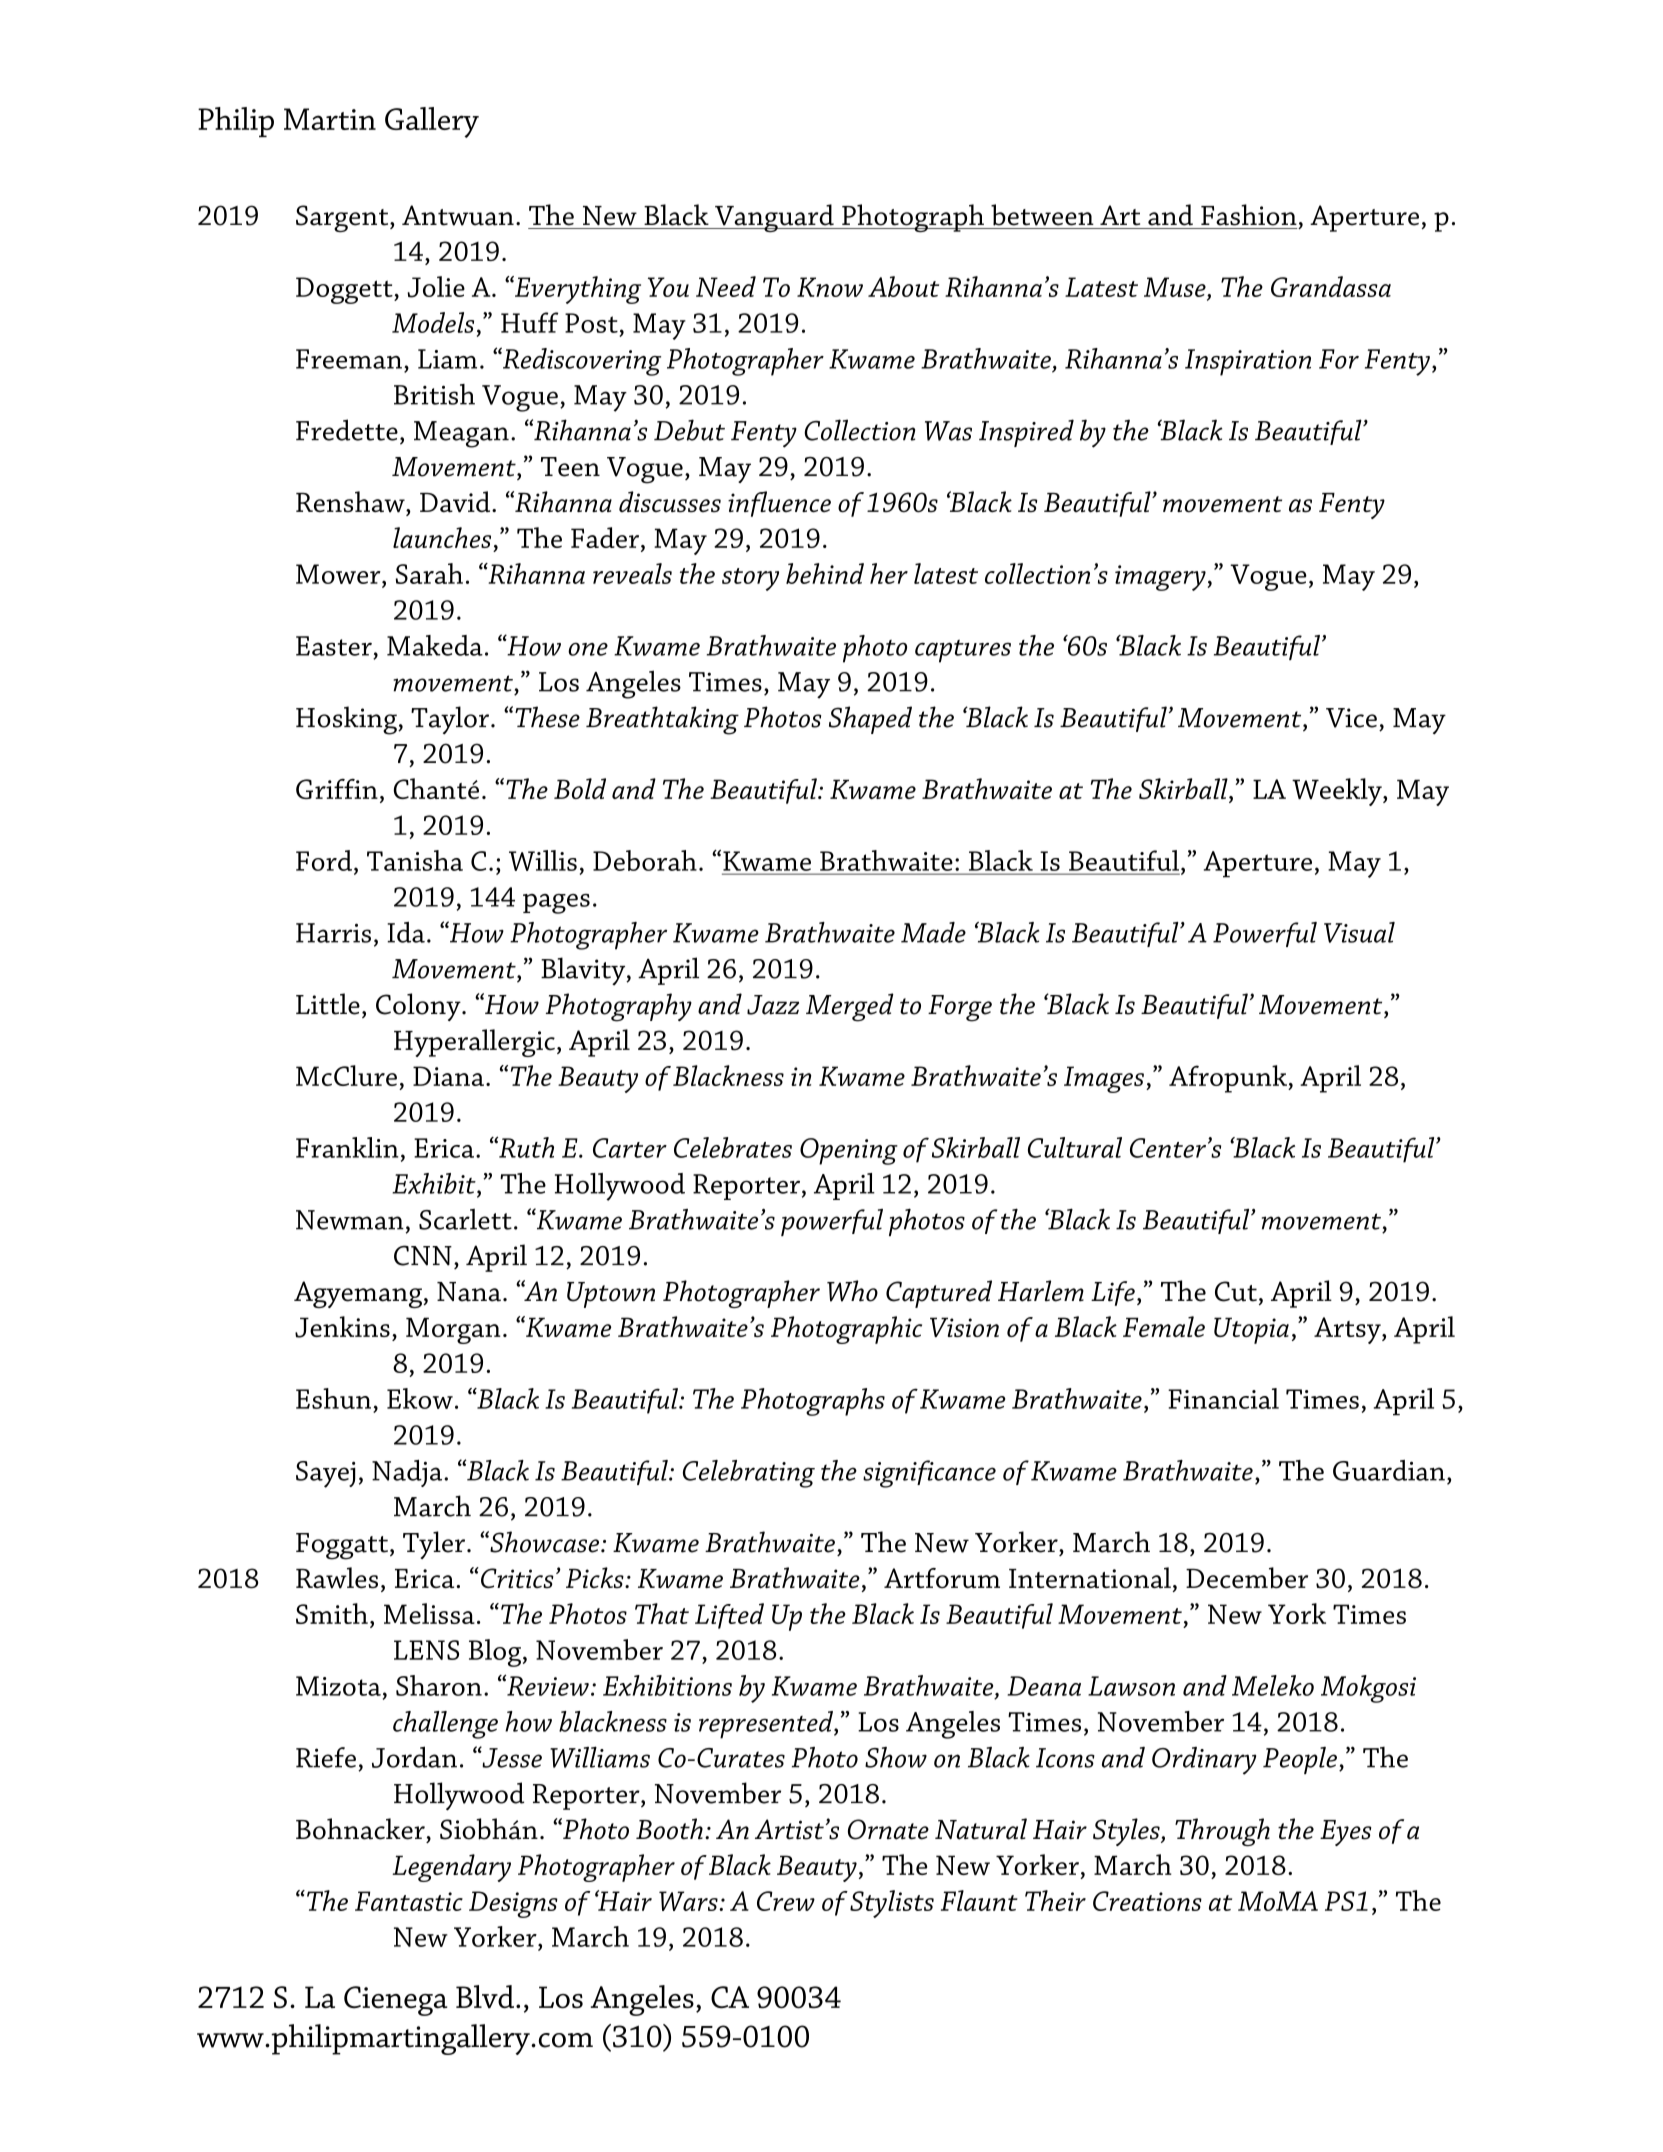 The height and width of the screenshot is (2152, 1663). What do you see at coordinates (1249, 215) in the screenshot?
I see `Fashion` at bounding box center [1249, 215].
